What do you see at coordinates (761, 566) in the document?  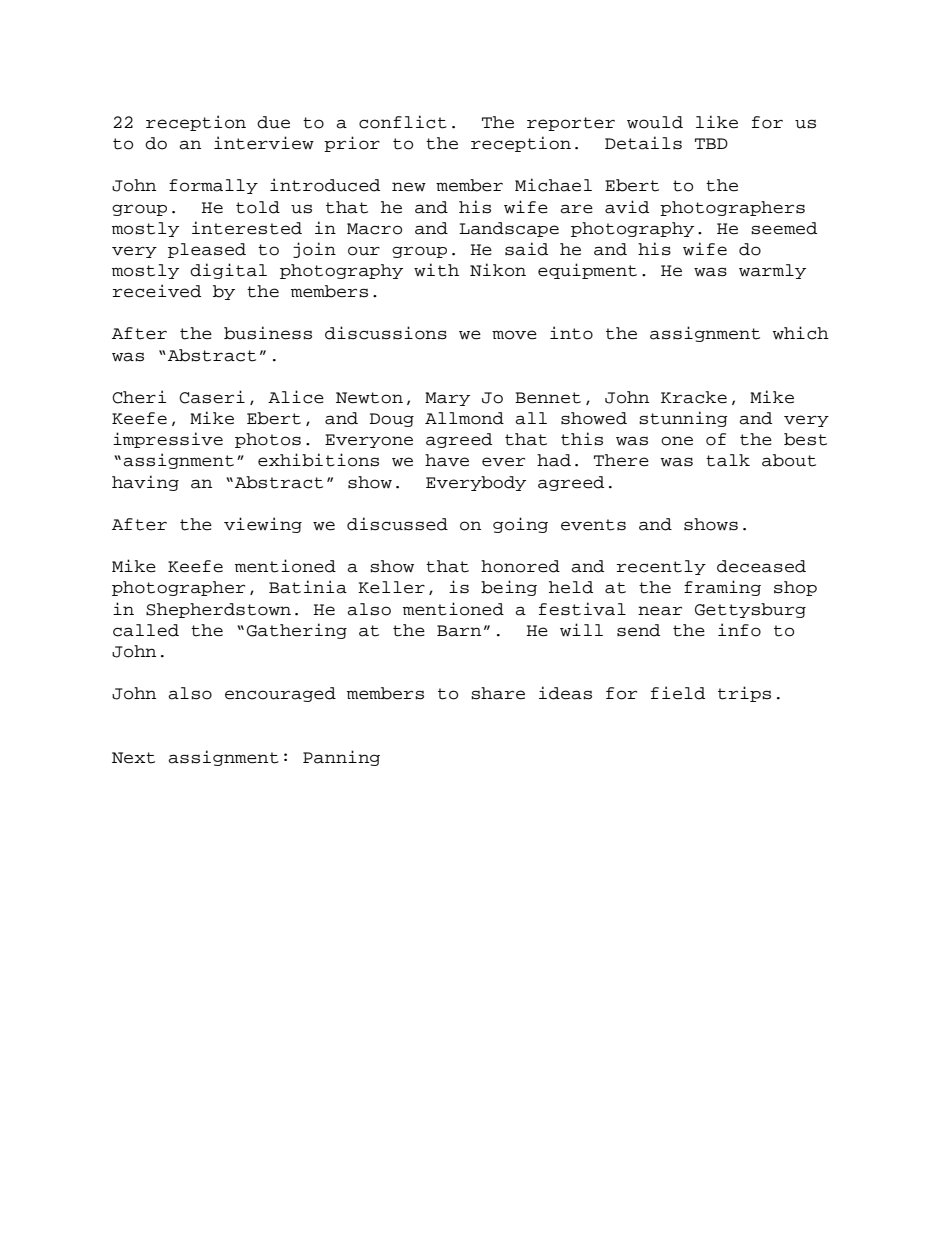 I see `deceased` at bounding box center [761, 566].
